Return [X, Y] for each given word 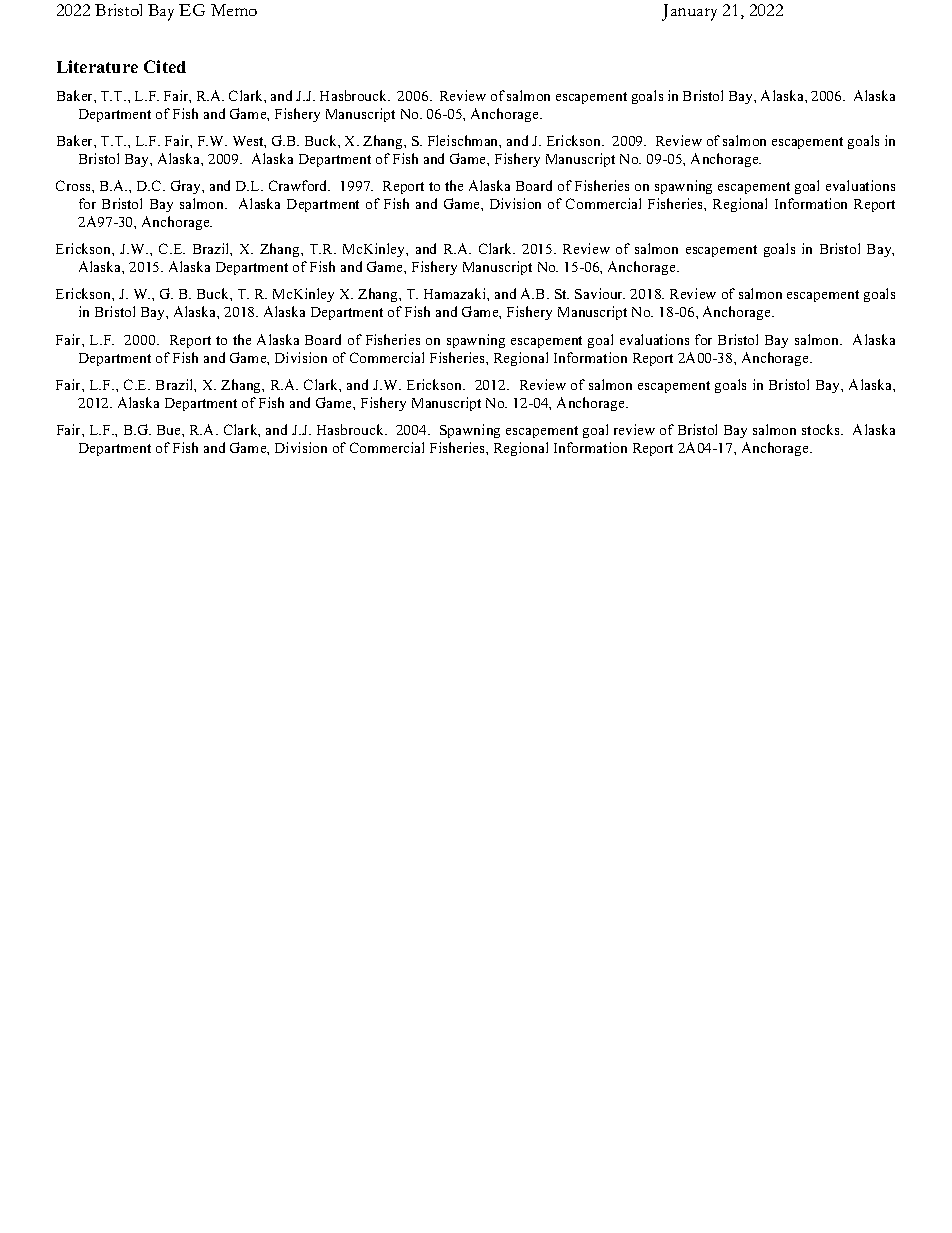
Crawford [299, 185]
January [689, 12]
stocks [822, 429]
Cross [74, 185]
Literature [97, 66]
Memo [234, 10]
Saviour [600, 293]
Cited [165, 66]
